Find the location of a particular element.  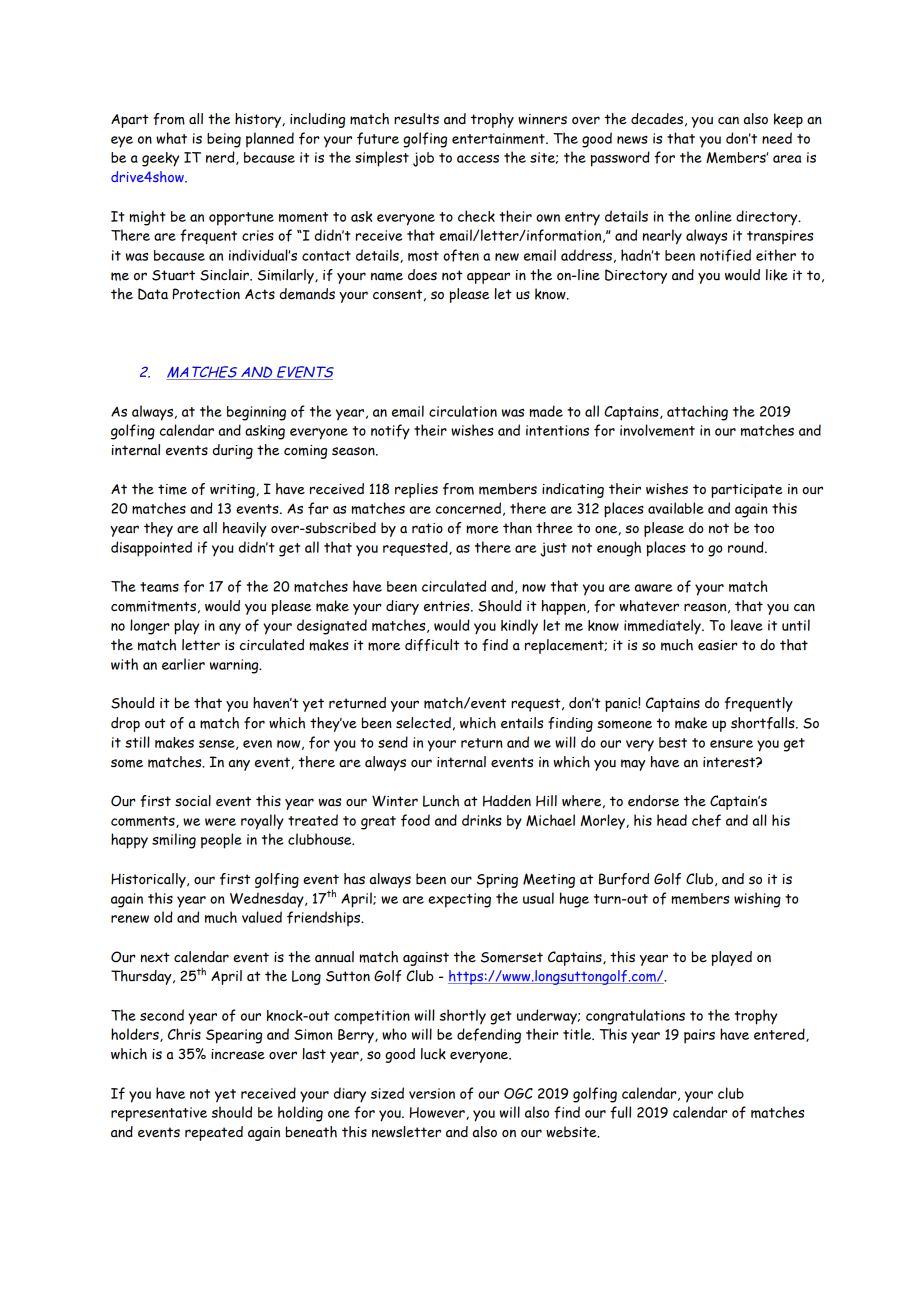

However is located at coordinates (438, 1113).
